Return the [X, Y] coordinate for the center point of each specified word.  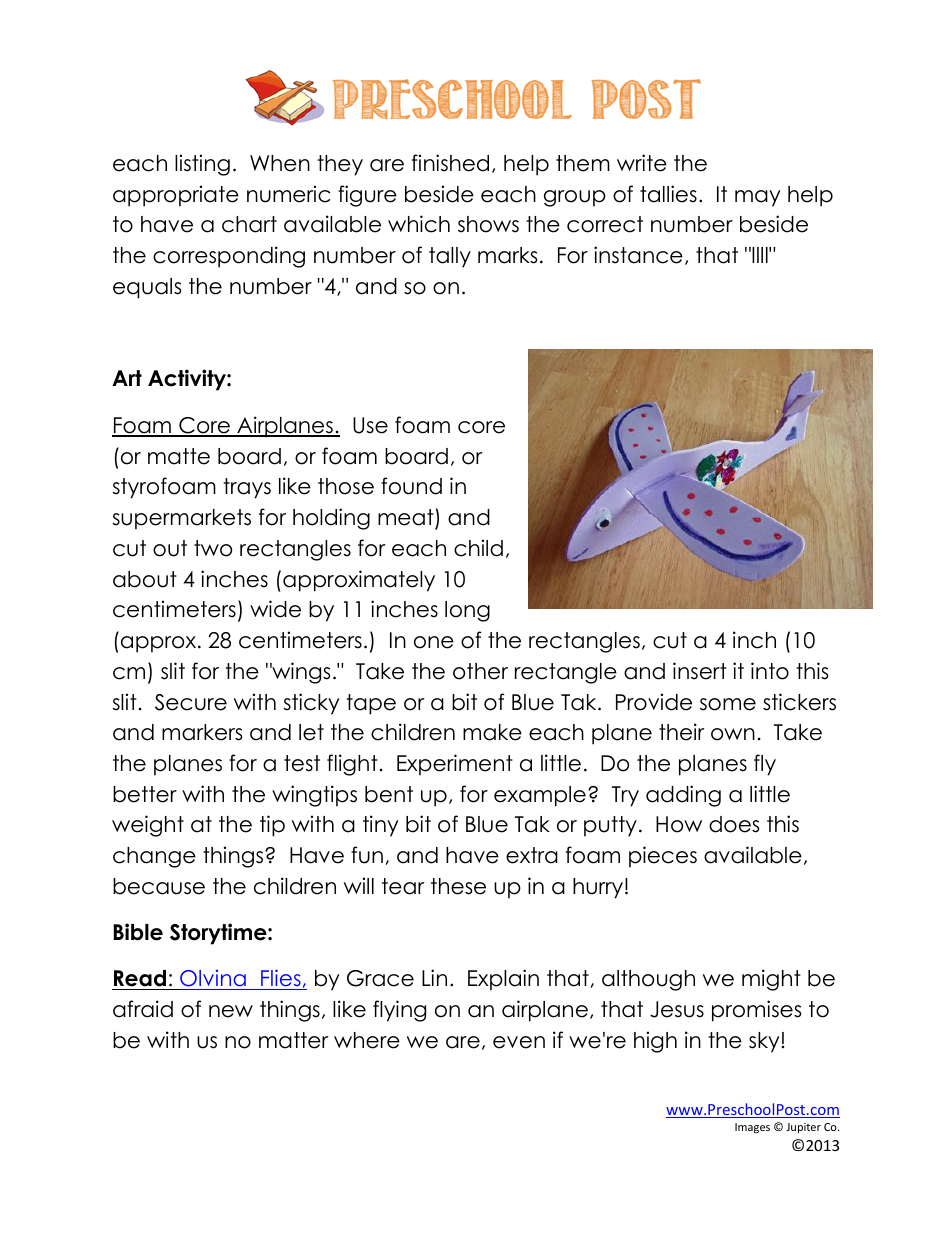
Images [752, 1128]
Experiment [455, 765]
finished [450, 163]
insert [700, 671]
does [734, 824]
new [231, 1011]
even [519, 1042]
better [145, 794]
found [411, 486]
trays [247, 488]
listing [202, 165]
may [758, 198]
